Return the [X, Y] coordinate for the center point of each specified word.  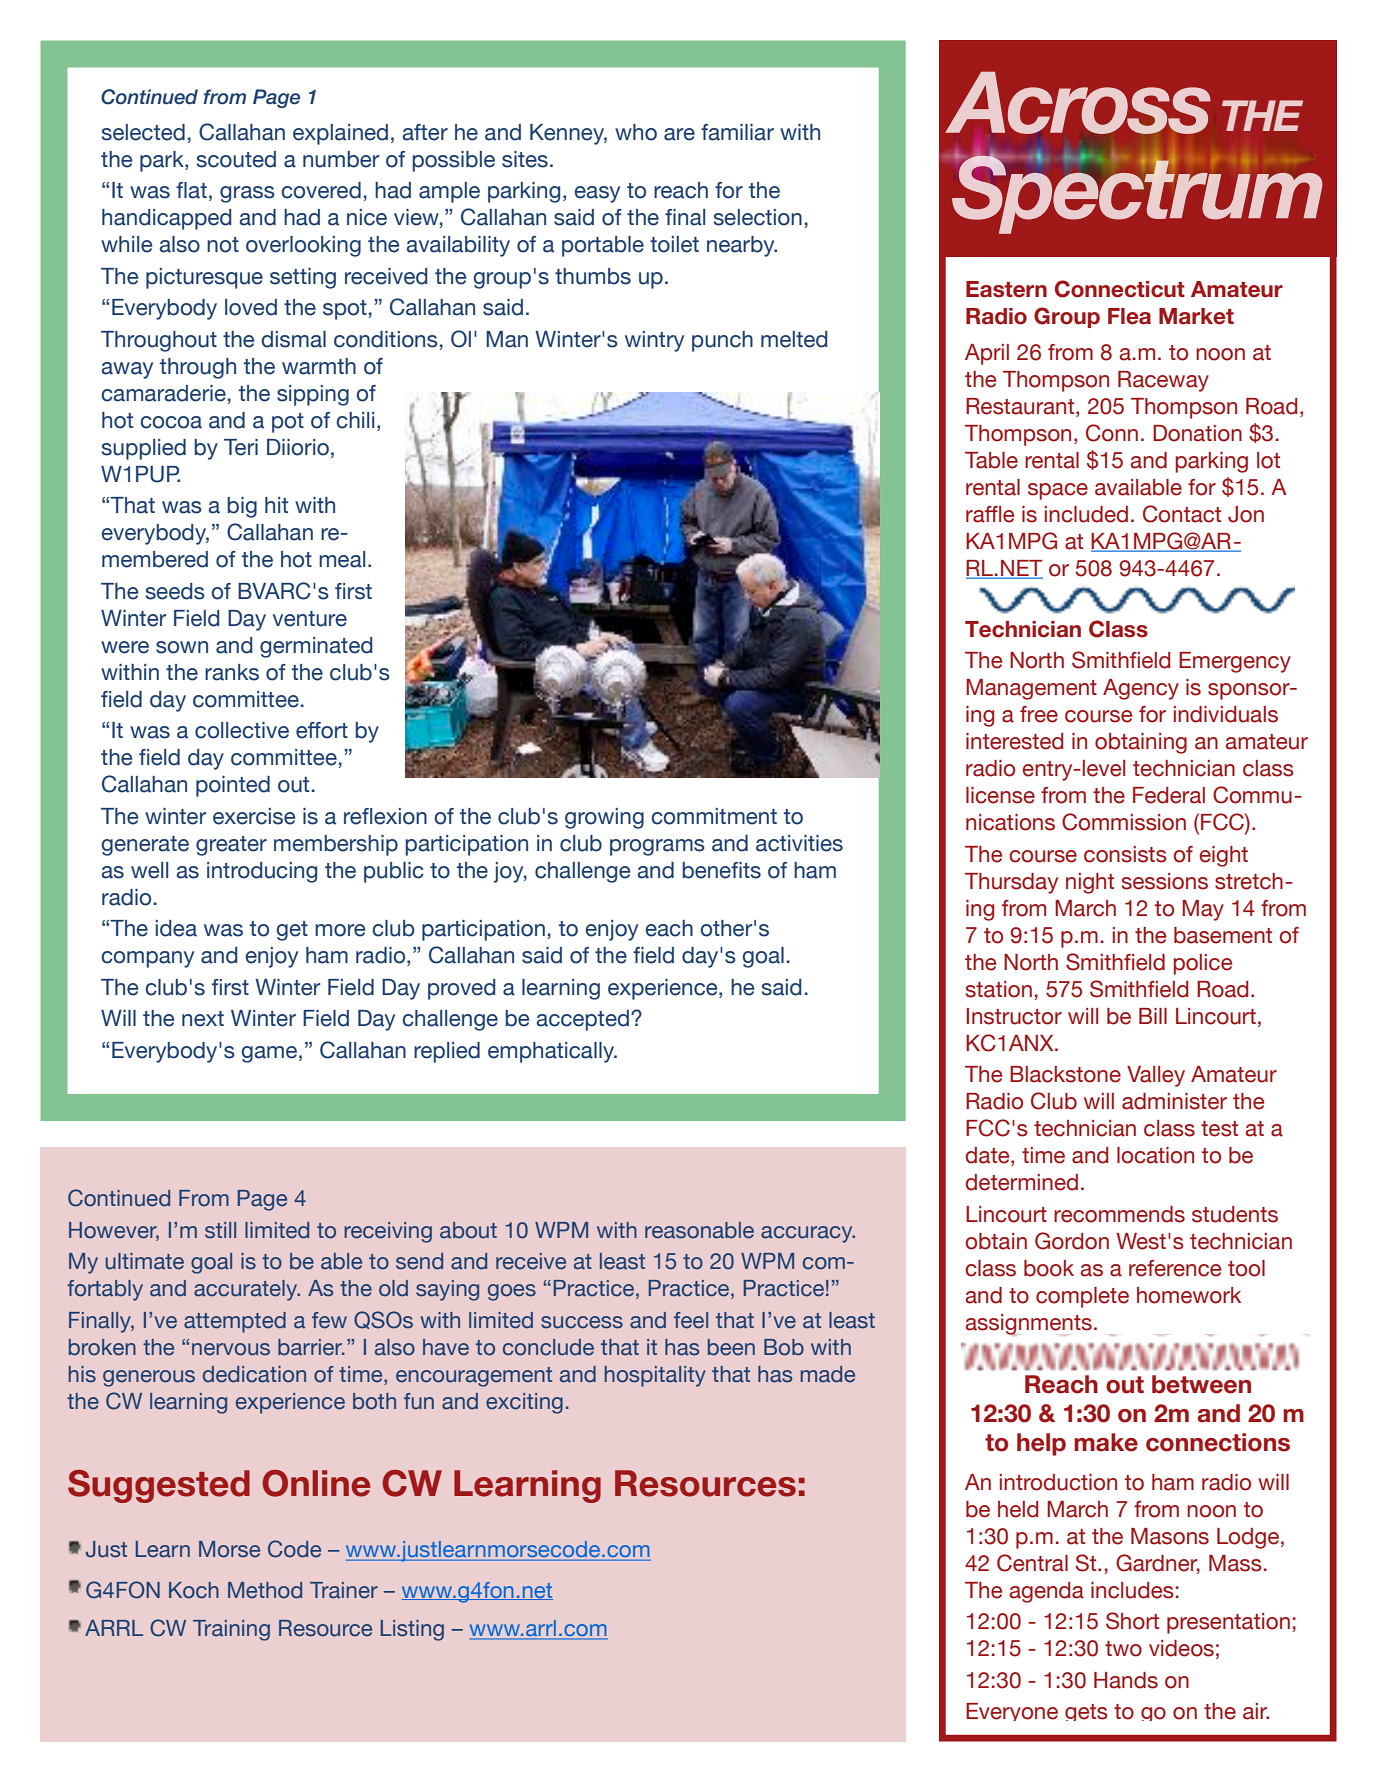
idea [176, 928]
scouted [236, 159]
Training [231, 1630]
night [1090, 883]
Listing [412, 1630]
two [1123, 1649]
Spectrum [1136, 193]
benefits [722, 870]
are [679, 134]
